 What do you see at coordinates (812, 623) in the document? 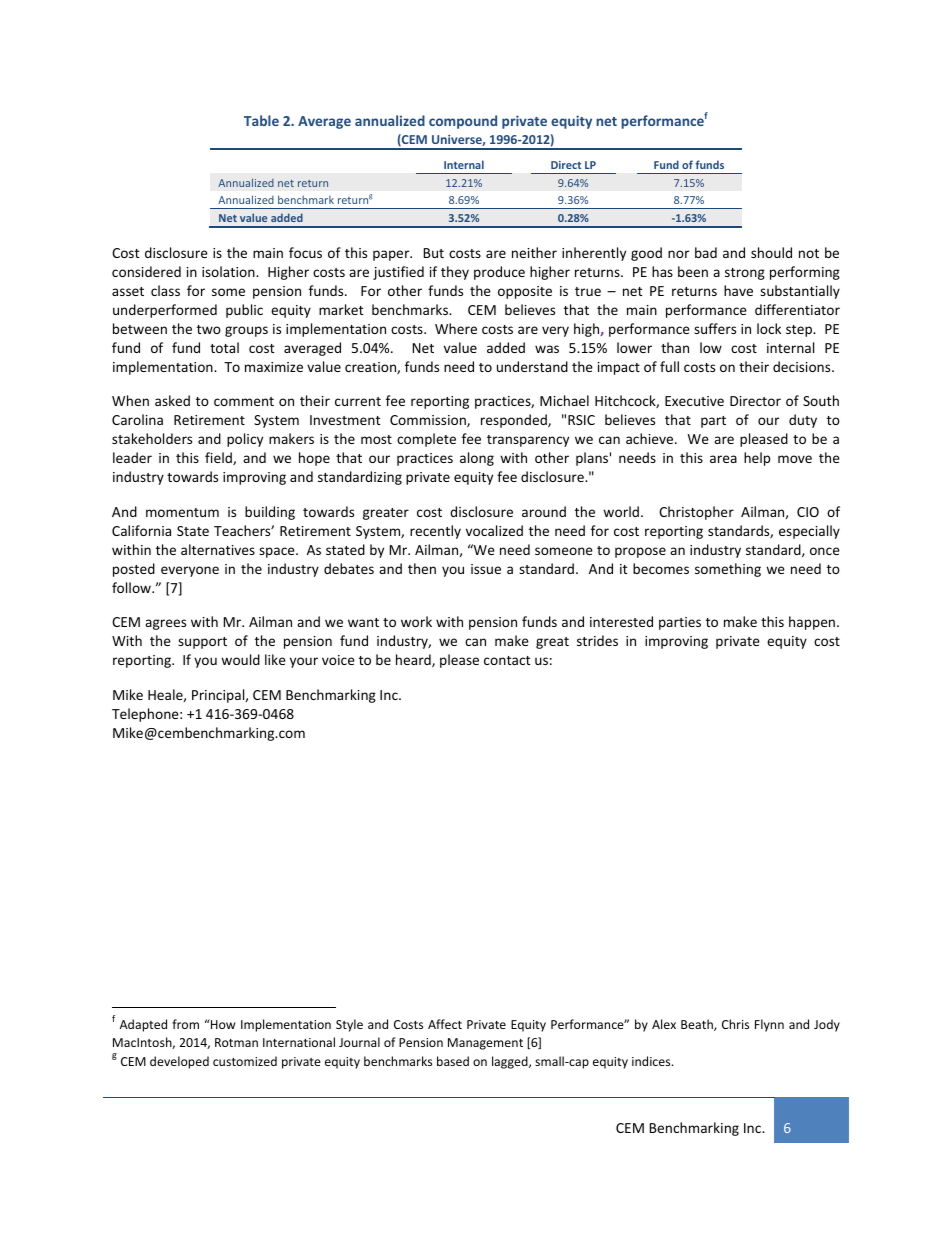
I see `happen` at bounding box center [812, 623].
